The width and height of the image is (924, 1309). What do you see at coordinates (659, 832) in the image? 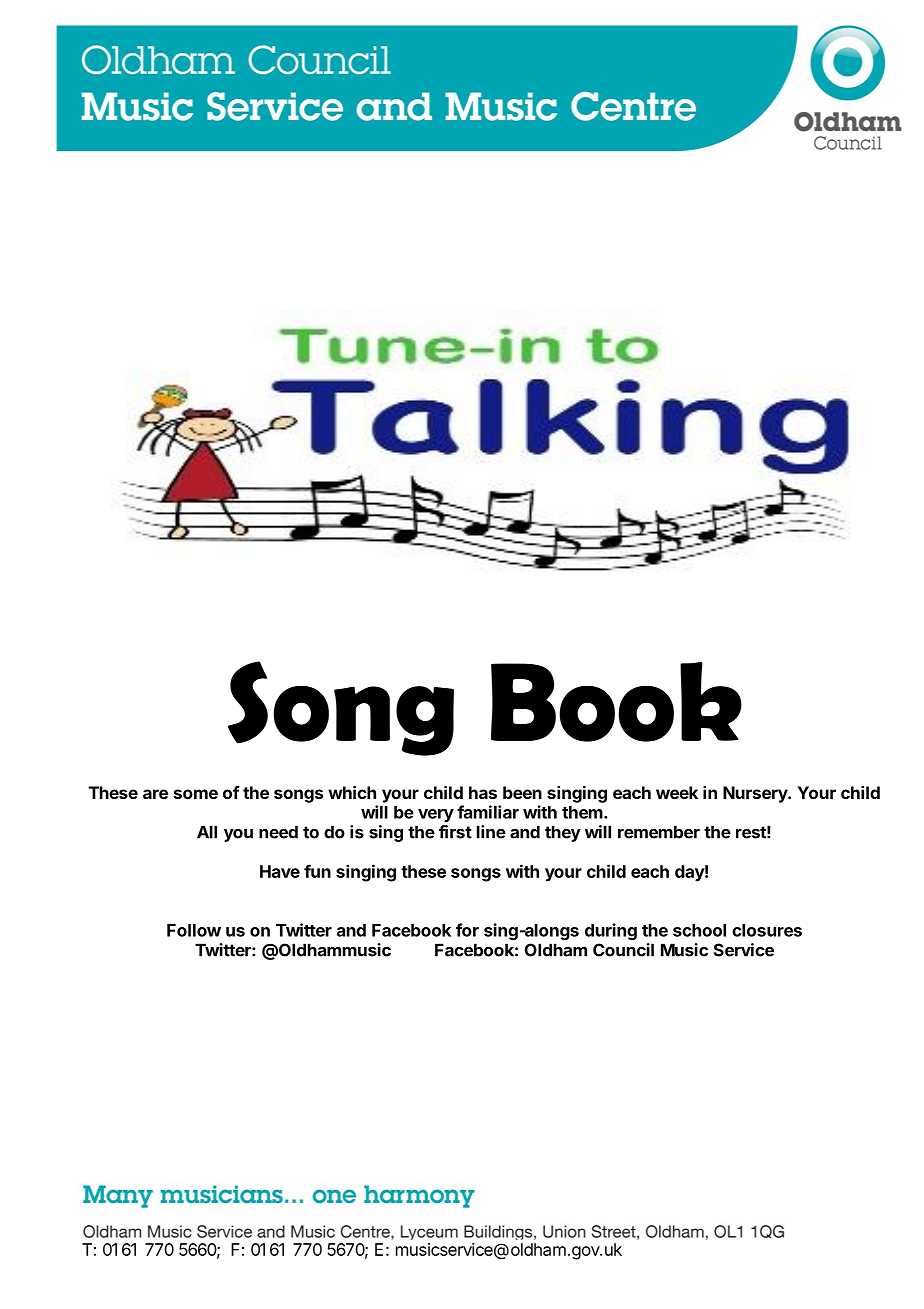
I see `remember` at bounding box center [659, 832].
